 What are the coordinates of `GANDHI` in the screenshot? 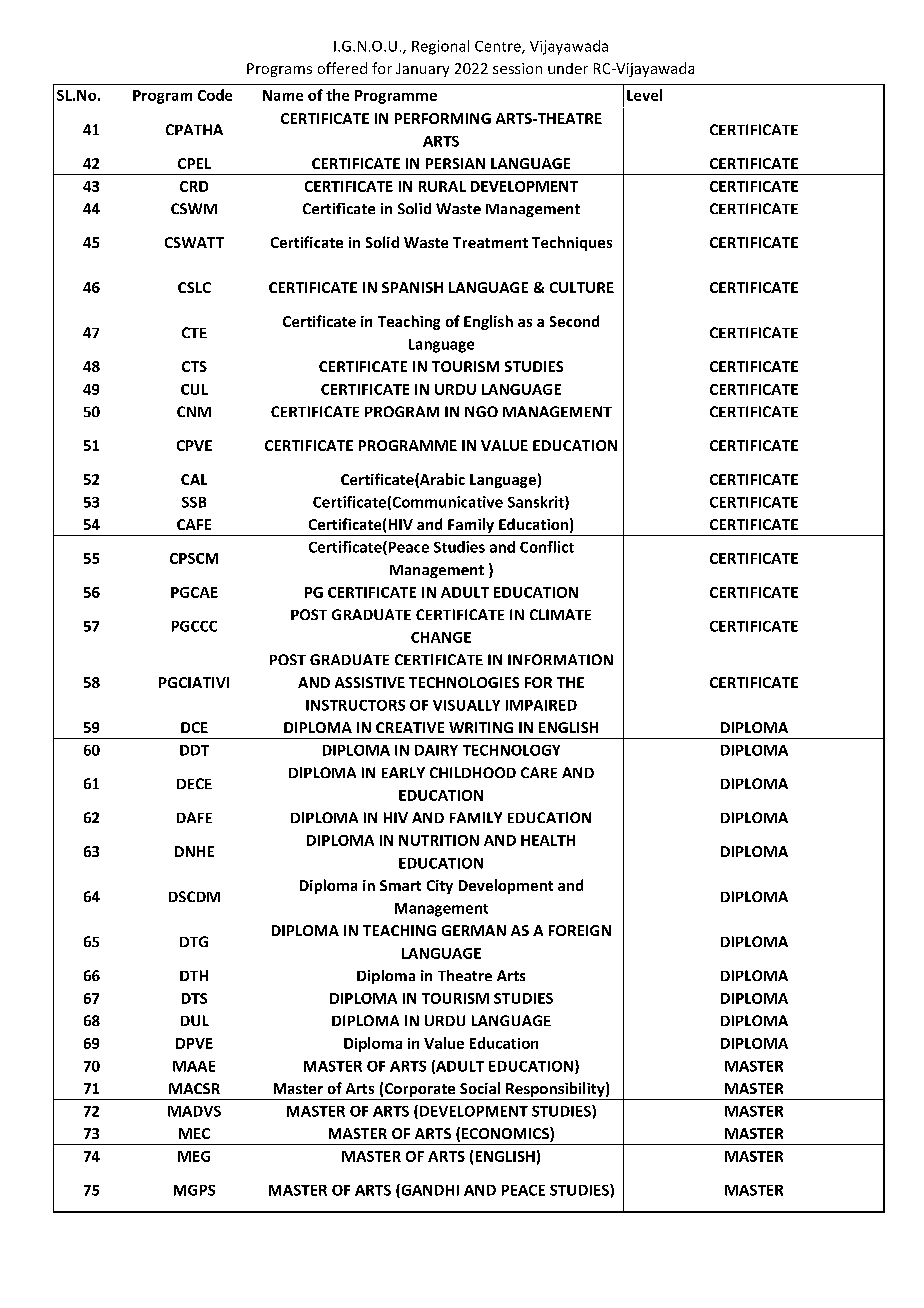 It's located at (429, 1191).
